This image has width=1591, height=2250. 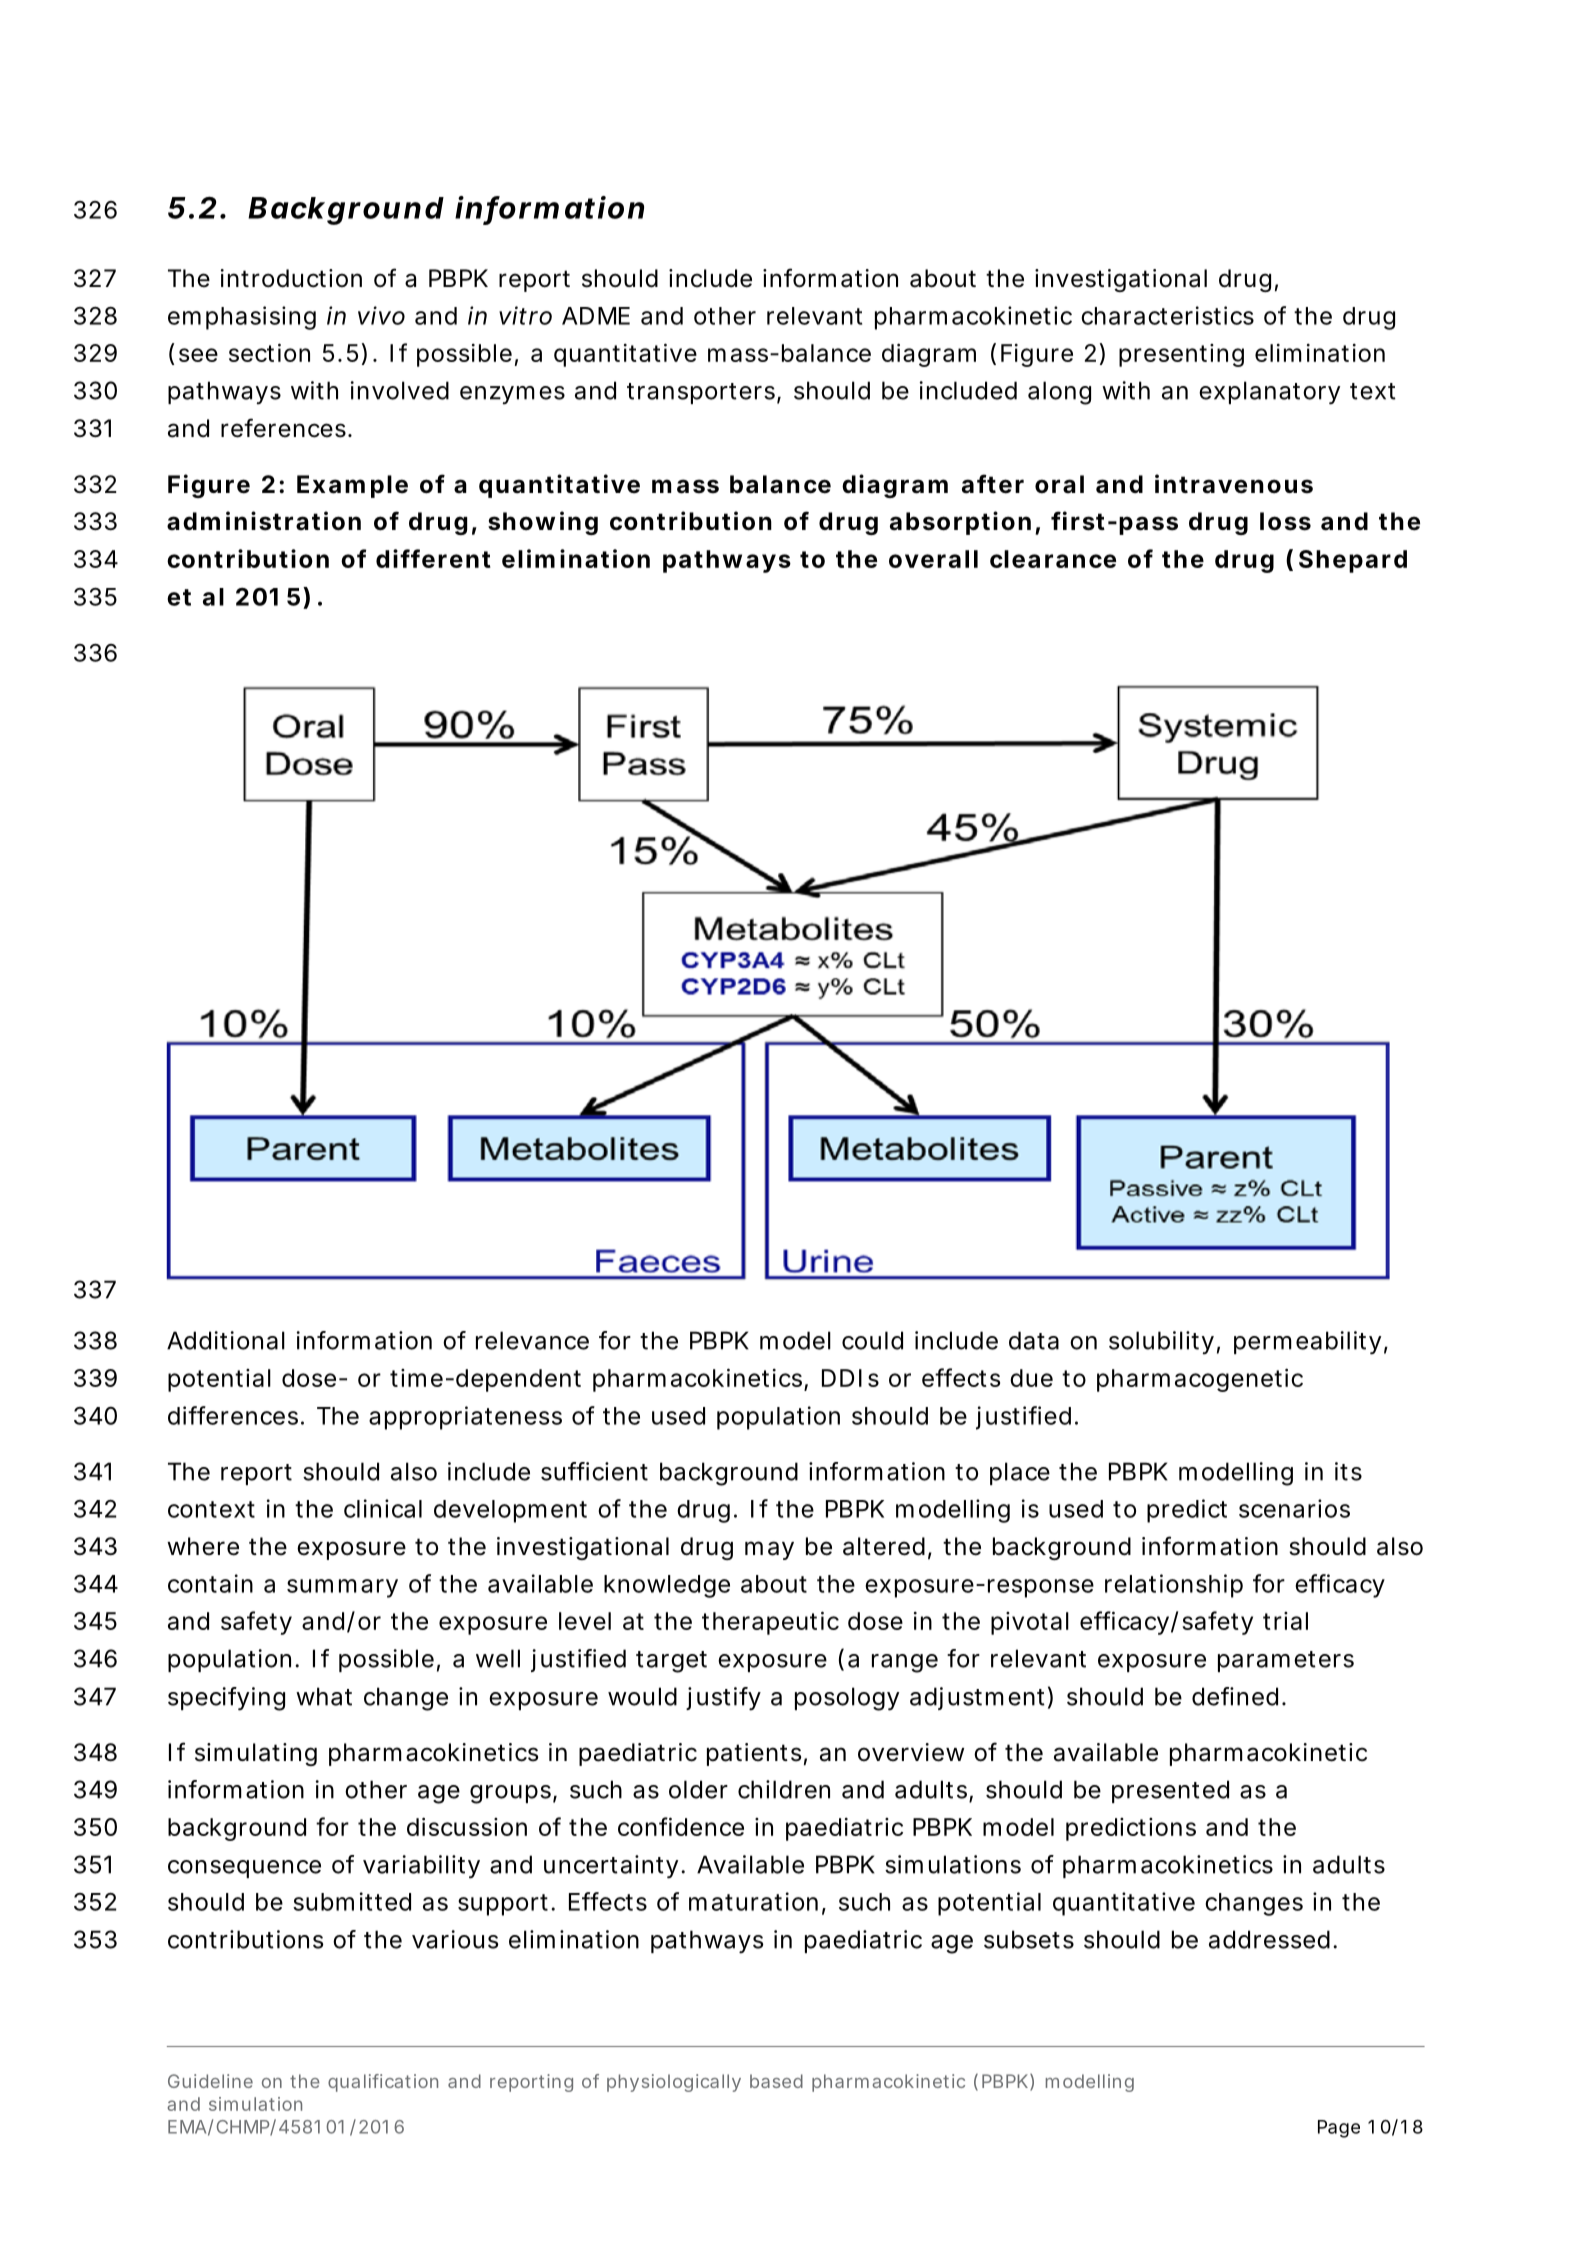 What do you see at coordinates (1235, 1696) in the image?
I see `defined` at bounding box center [1235, 1696].
